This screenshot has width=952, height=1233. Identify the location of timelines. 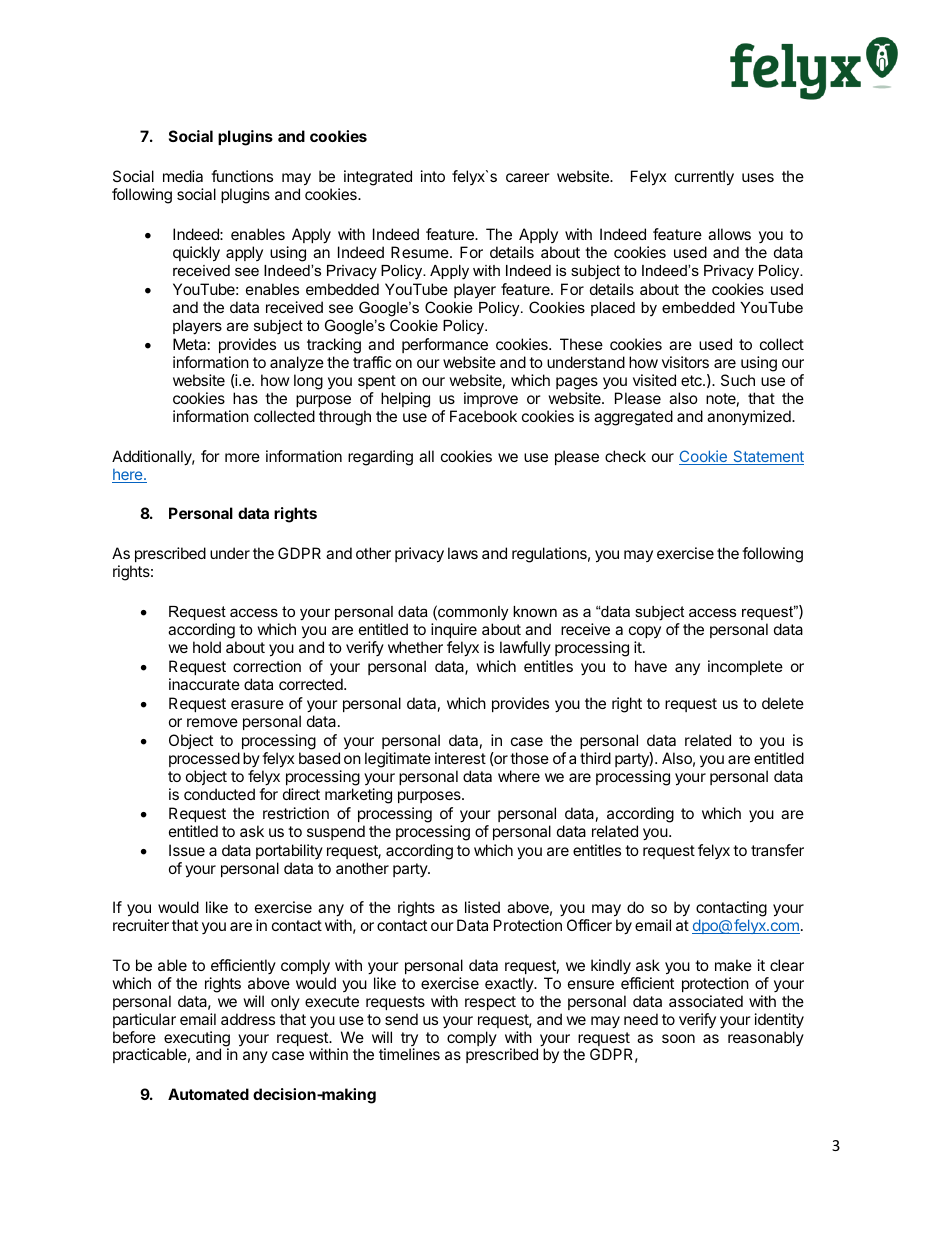
(409, 1054).
